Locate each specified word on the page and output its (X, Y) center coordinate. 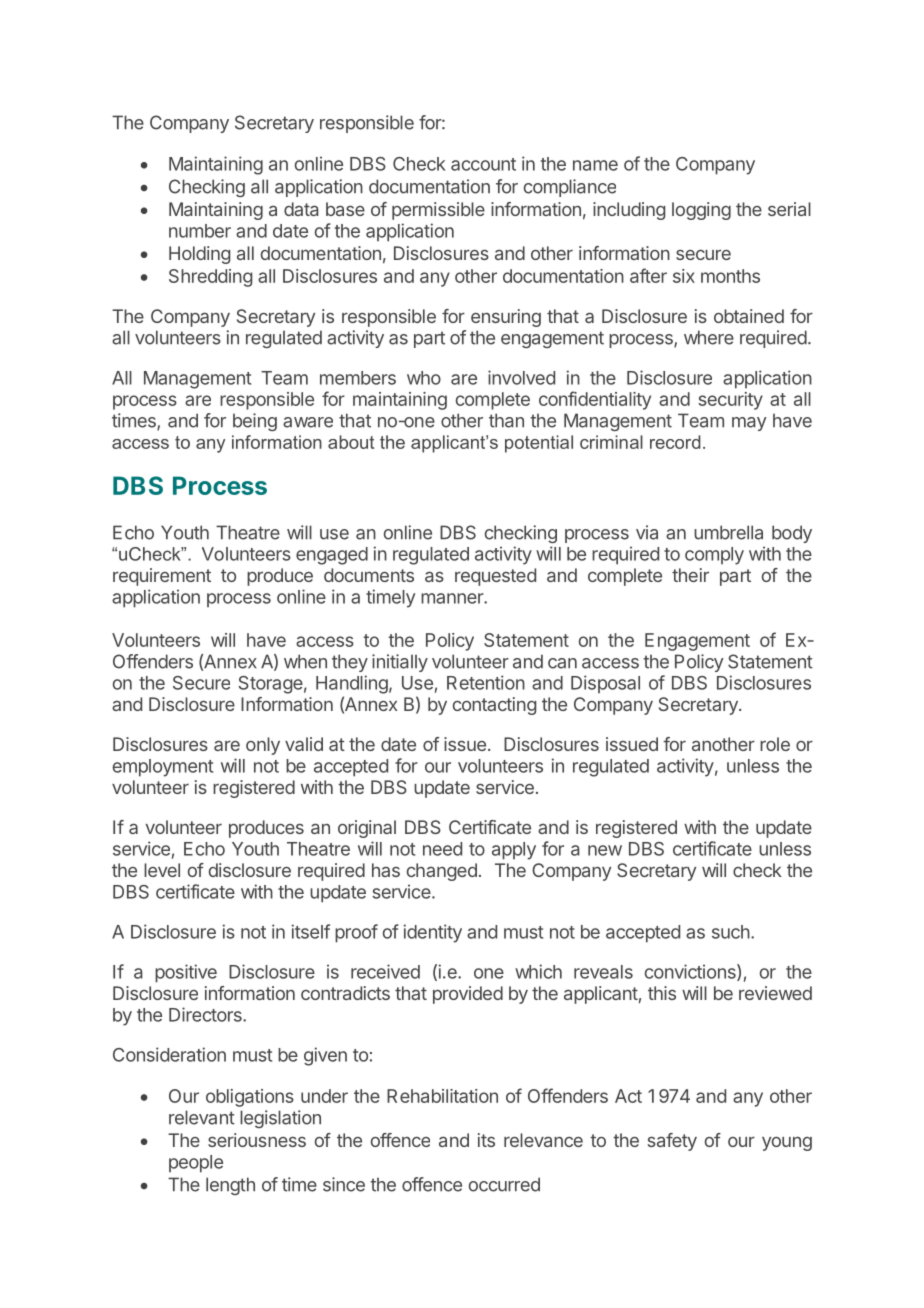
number (200, 231)
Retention (486, 682)
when (305, 661)
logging (701, 211)
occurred (504, 1184)
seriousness (257, 1140)
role (775, 744)
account (483, 164)
